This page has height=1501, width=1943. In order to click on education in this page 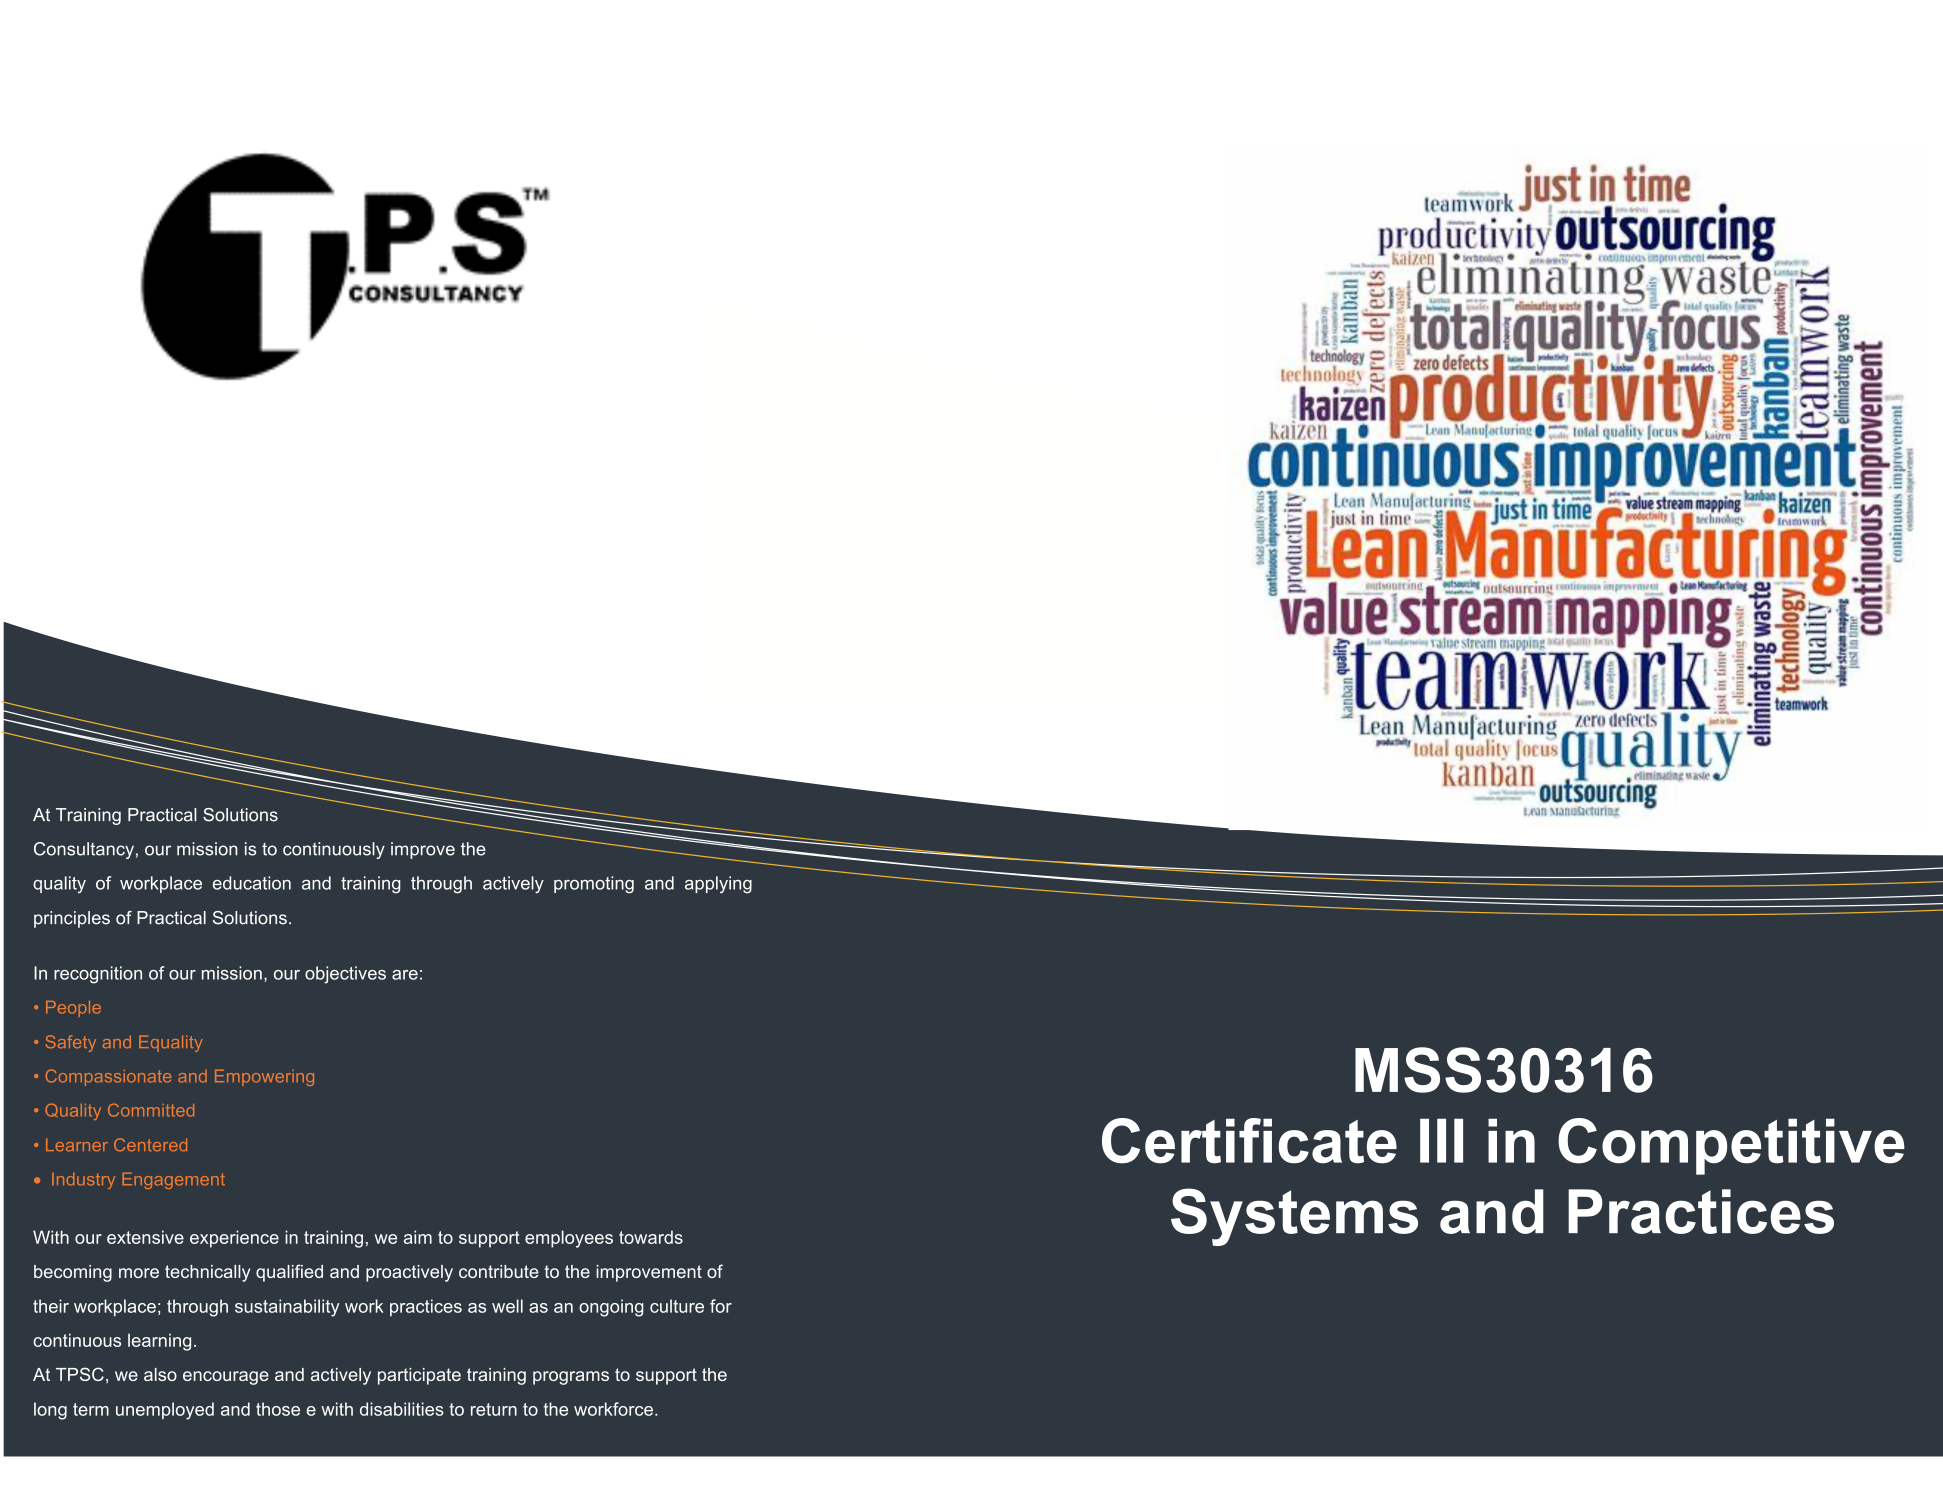, I will do `click(252, 883)`.
